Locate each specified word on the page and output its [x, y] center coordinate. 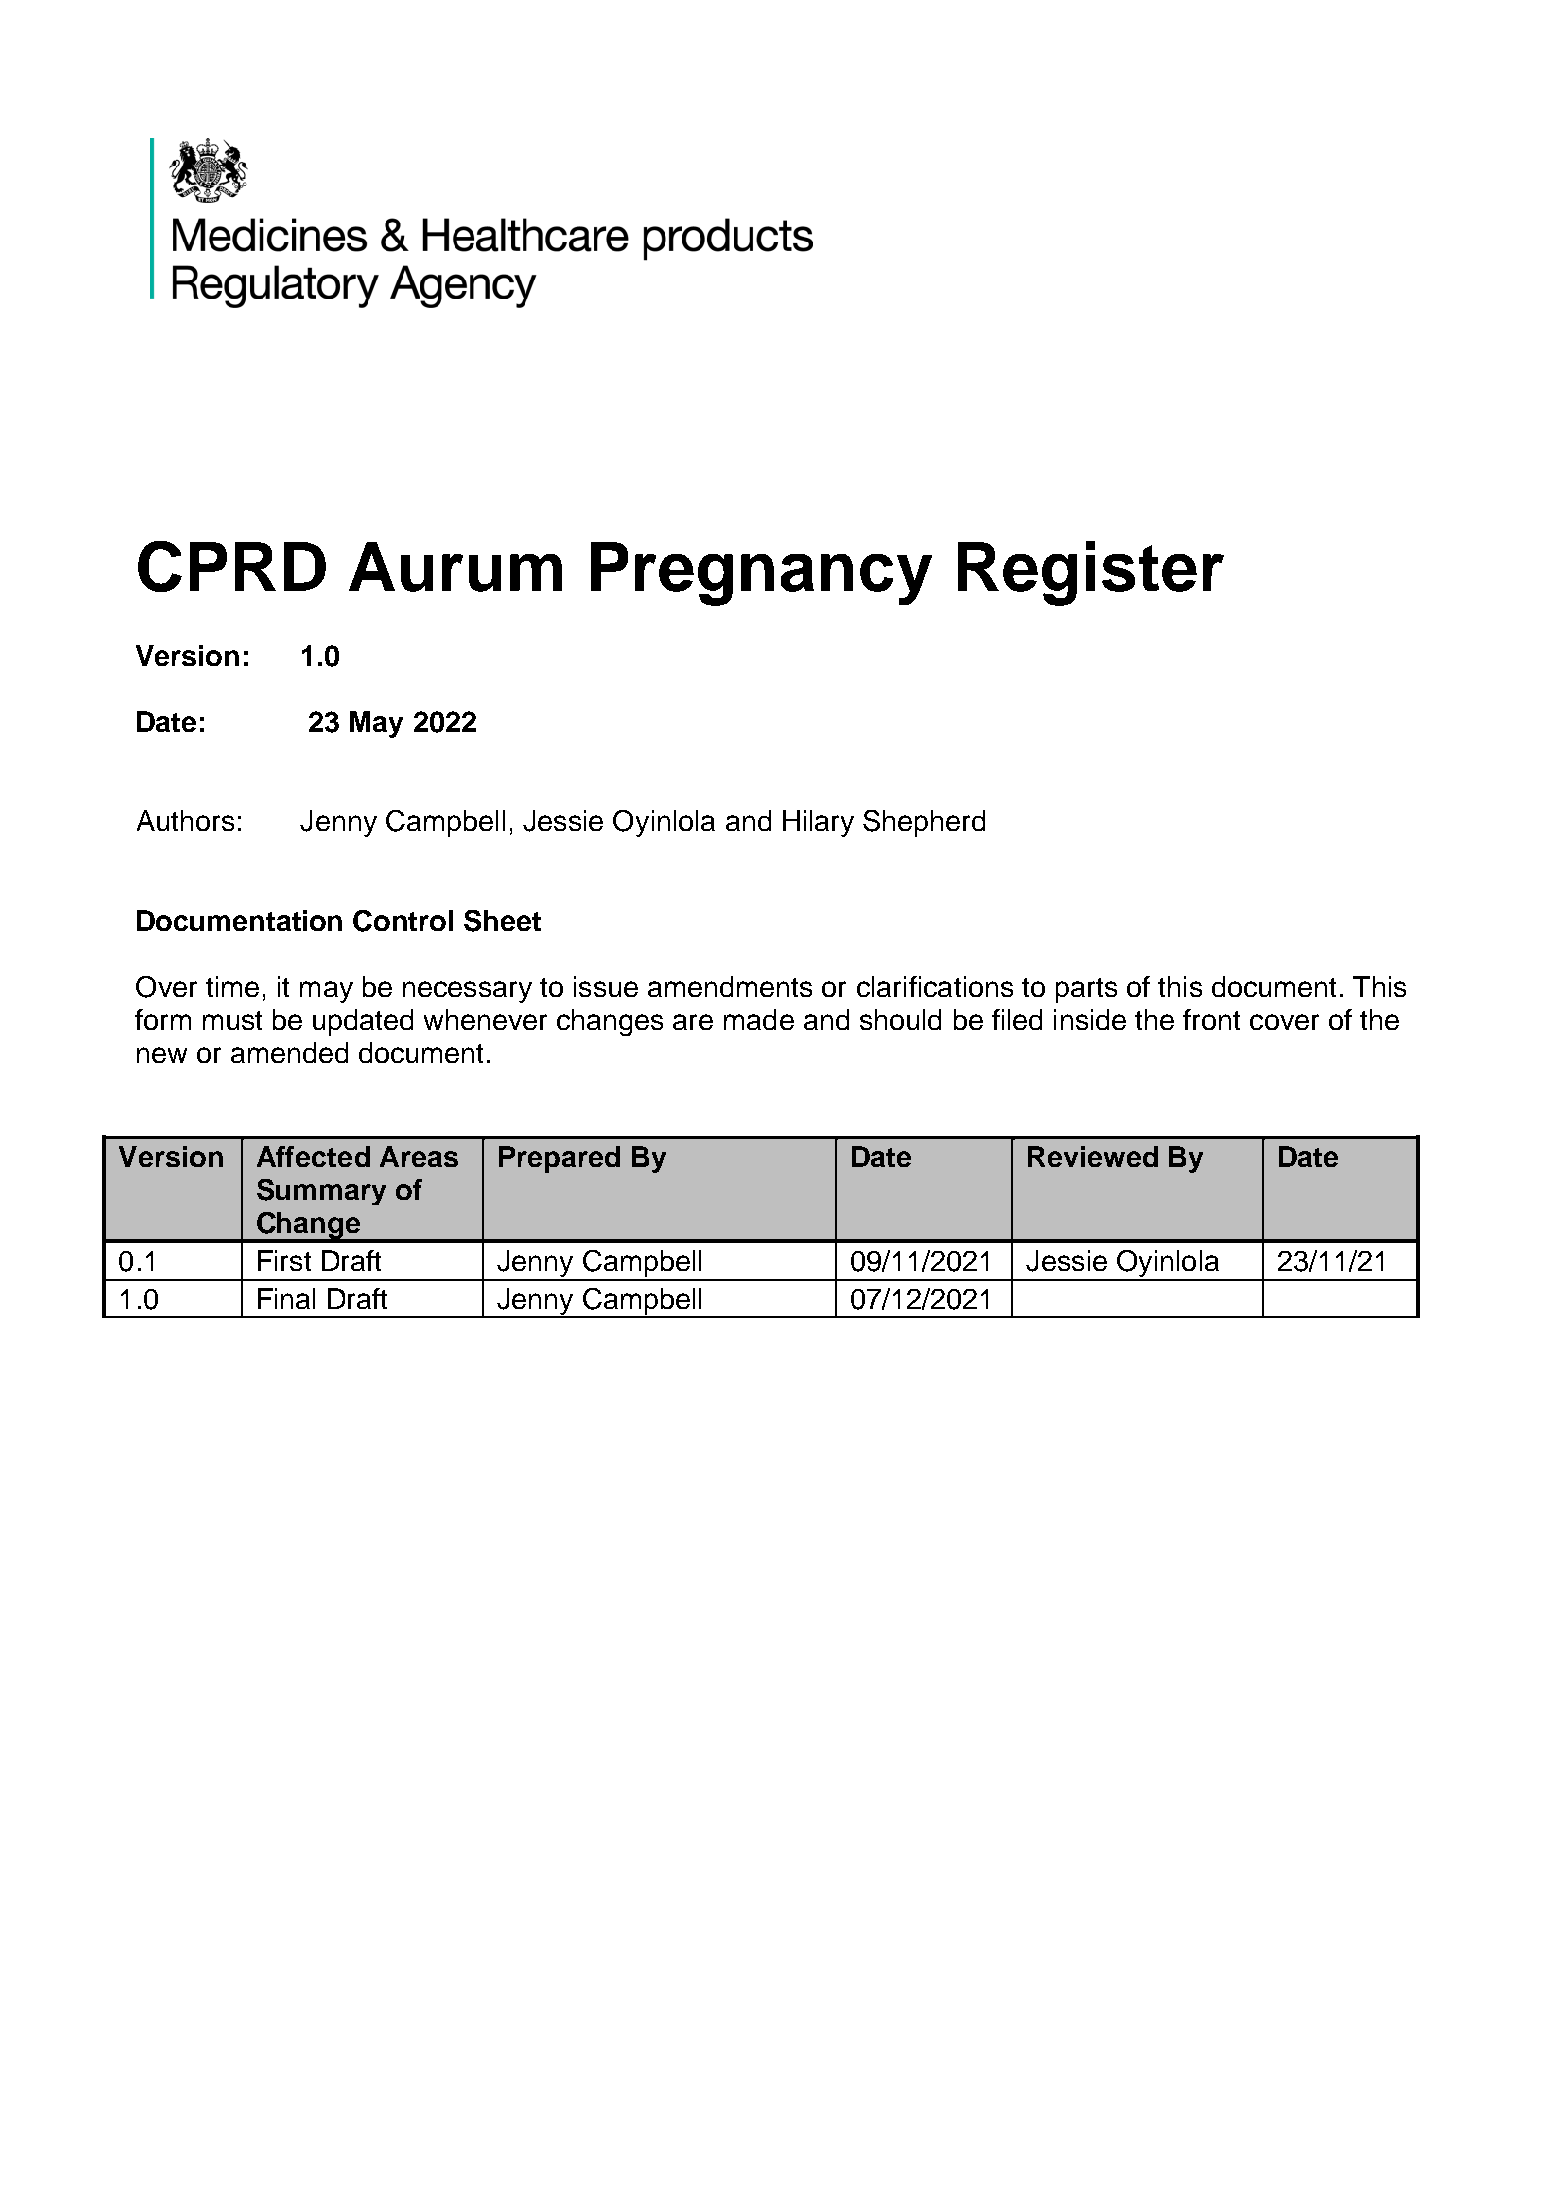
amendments [730, 986]
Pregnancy [761, 574]
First [284, 1260]
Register [1091, 573]
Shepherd [924, 823]
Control [403, 921]
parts [1086, 990]
